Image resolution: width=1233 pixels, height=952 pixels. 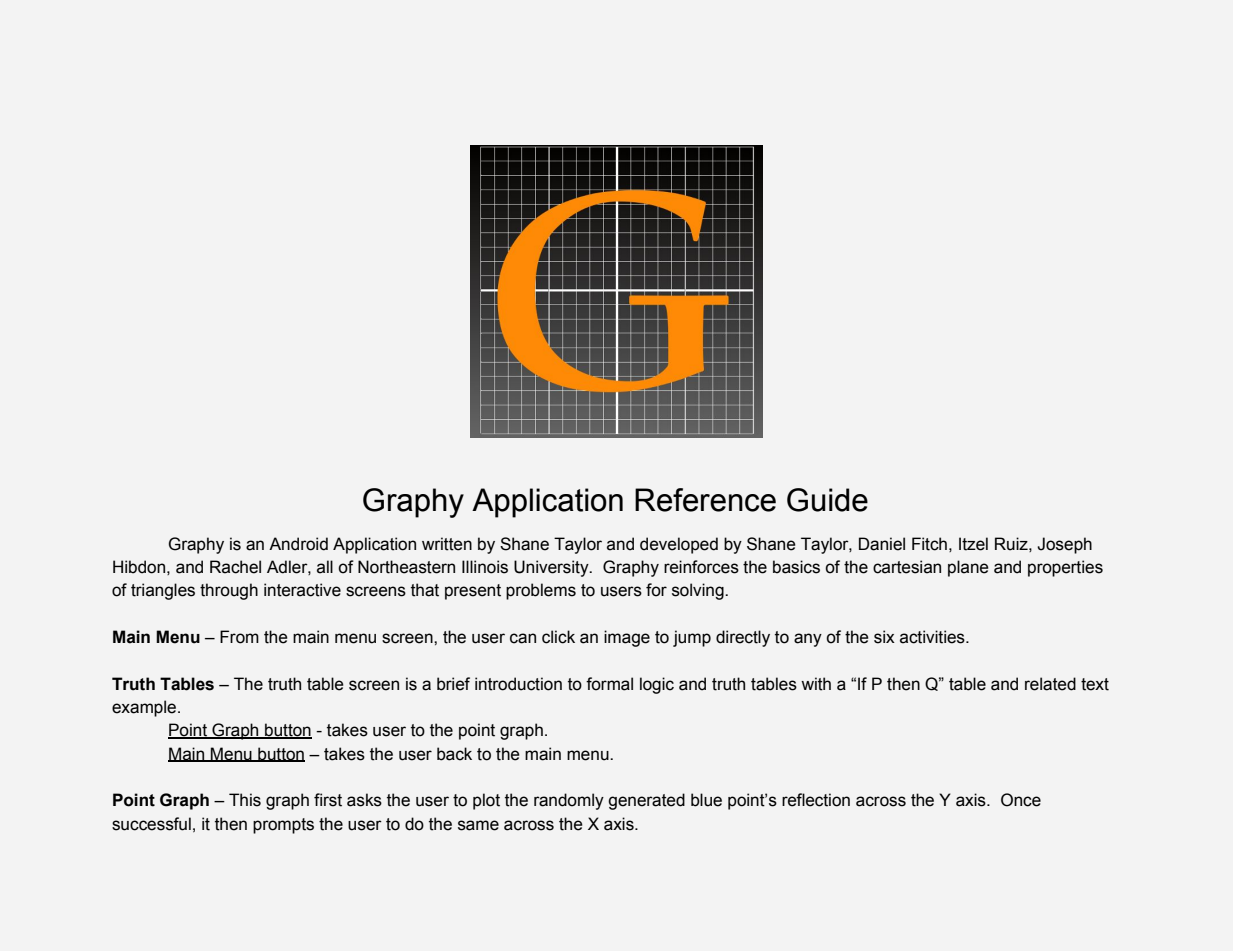 I want to click on related, so click(x=1050, y=684).
